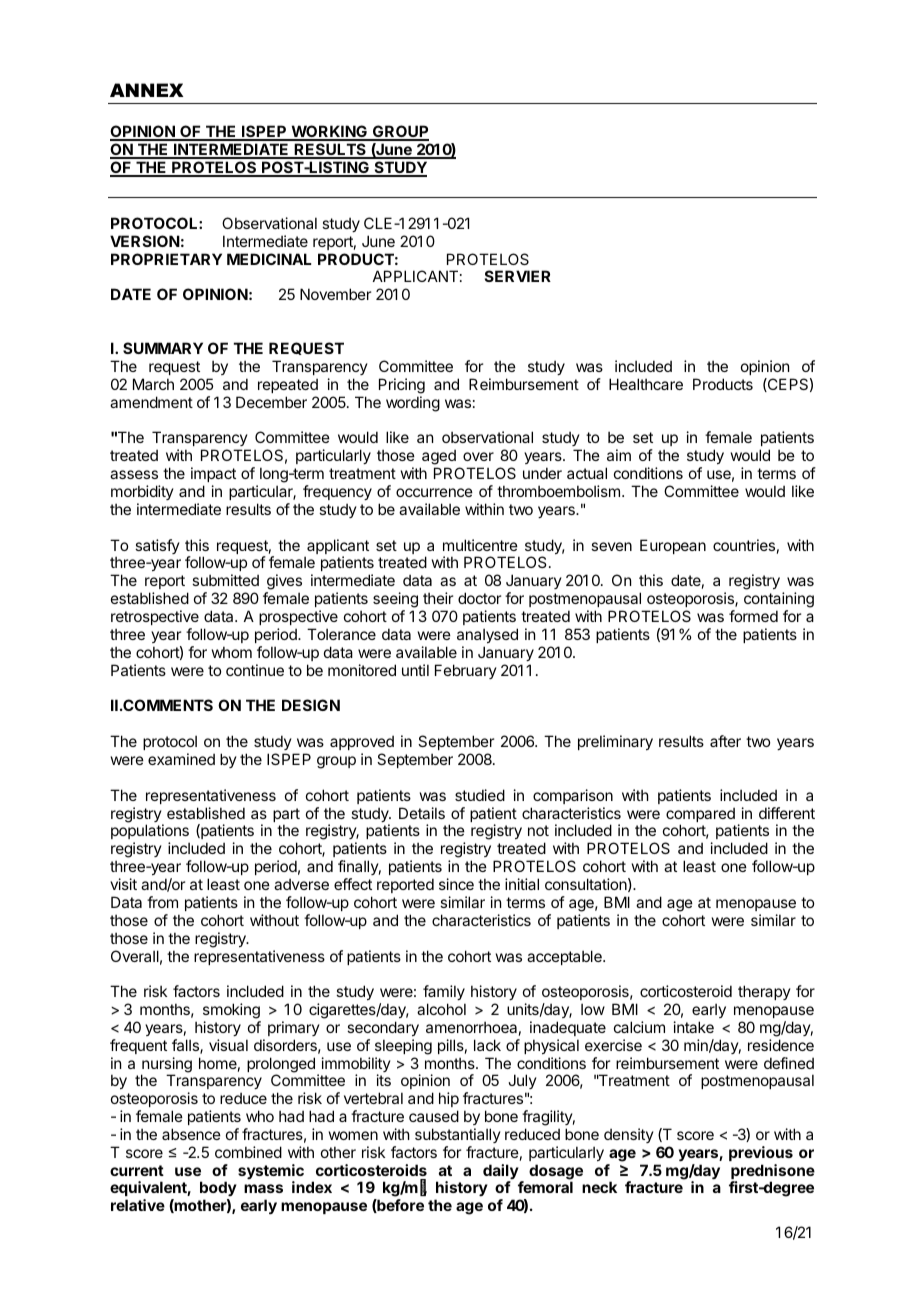  What do you see at coordinates (413, 404) in the image?
I see `wording` at bounding box center [413, 404].
